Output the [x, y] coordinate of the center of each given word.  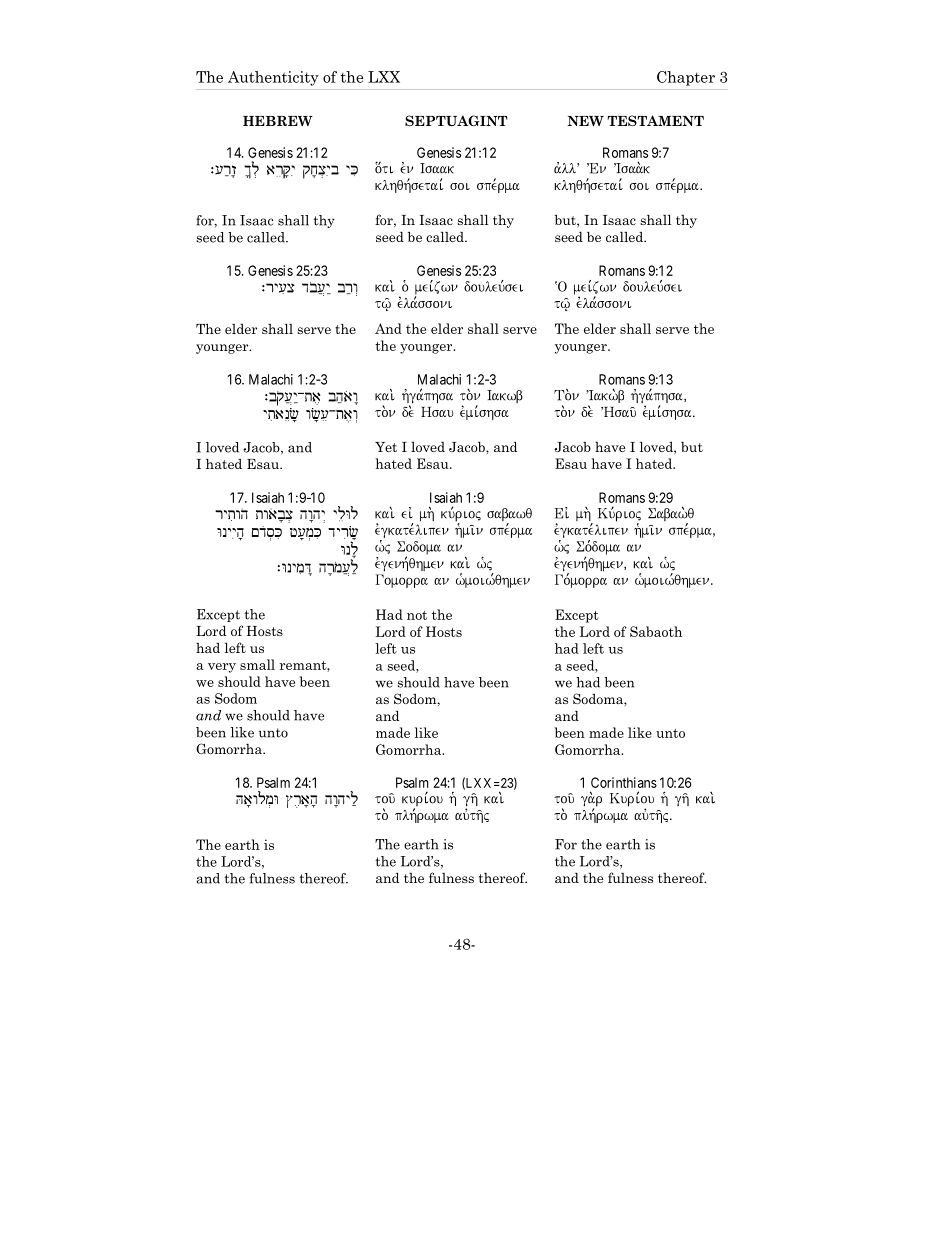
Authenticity [273, 78]
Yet [386, 447]
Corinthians [624, 782]
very [222, 668]
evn [406, 168]
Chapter [686, 78]
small [257, 664]
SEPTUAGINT [456, 120]
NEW [585, 121]
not [417, 615]
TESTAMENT [655, 120]
